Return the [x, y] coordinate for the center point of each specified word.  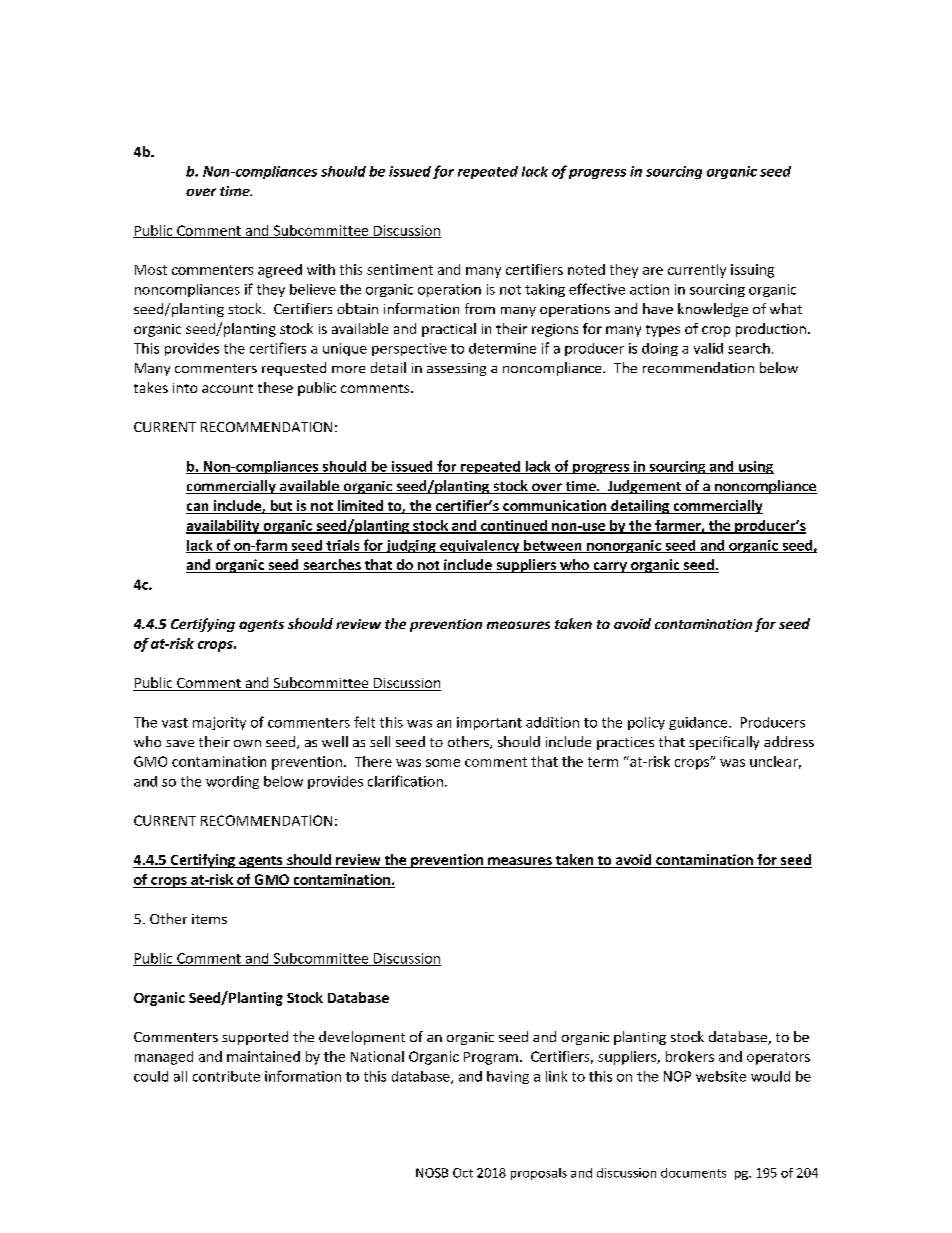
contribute [226, 1076]
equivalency [480, 546]
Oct [463, 1173]
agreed [280, 271]
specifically [724, 743]
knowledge [713, 310]
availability [224, 527]
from [480, 308]
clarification [405, 781]
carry [610, 567]
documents [693, 1173]
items [209, 919]
